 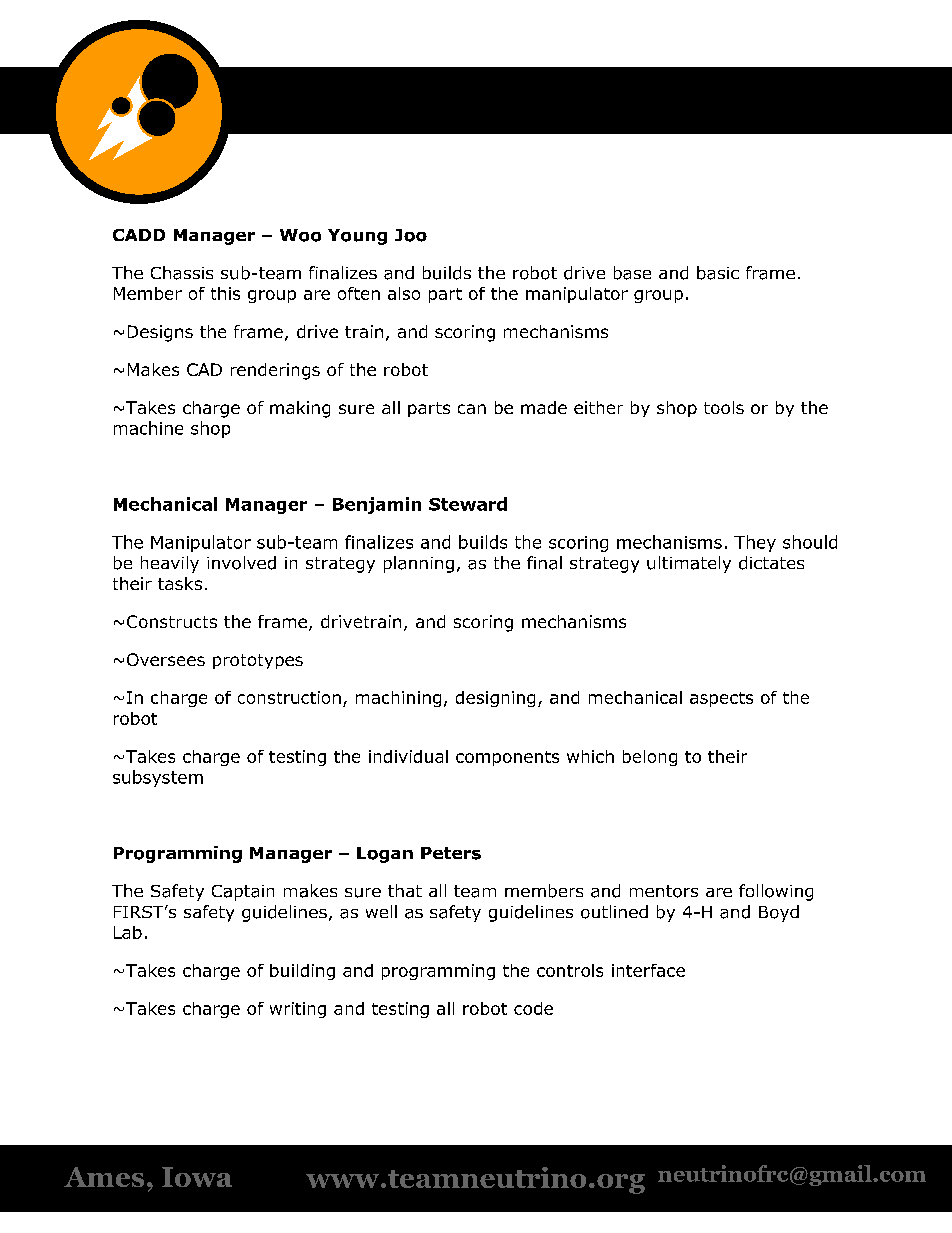 What do you see at coordinates (158, 778) in the document?
I see `subsystem` at bounding box center [158, 778].
